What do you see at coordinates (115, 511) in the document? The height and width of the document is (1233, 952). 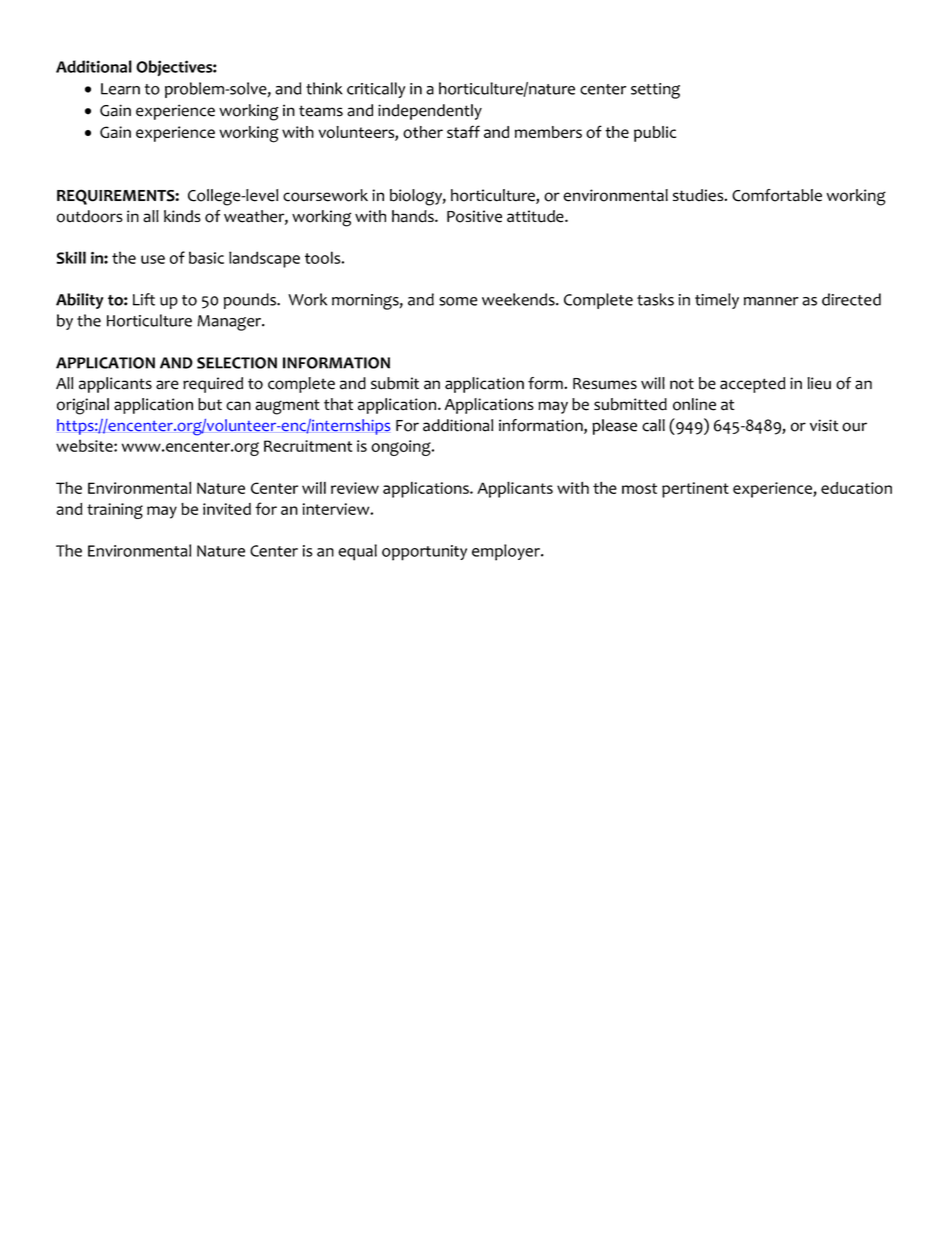 I see `training` at bounding box center [115, 511].
